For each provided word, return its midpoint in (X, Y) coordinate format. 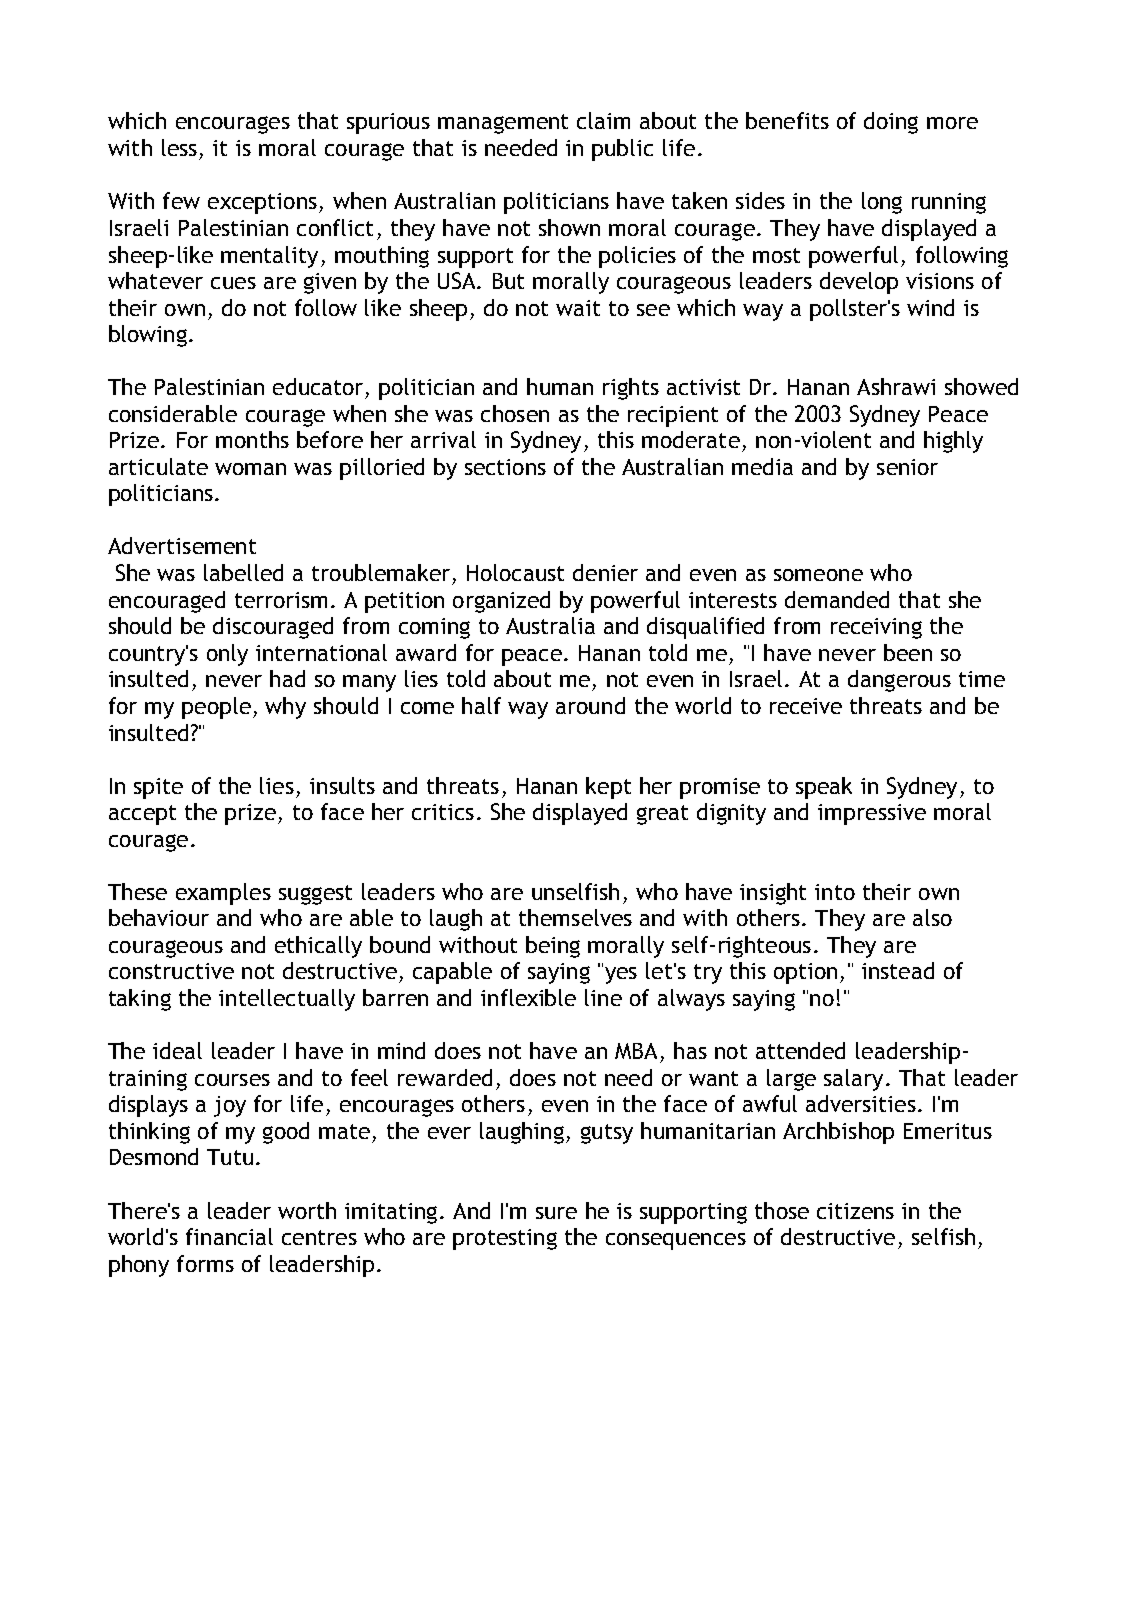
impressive (872, 814)
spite (158, 788)
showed (981, 386)
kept (608, 788)
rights (631, 389)
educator (318, 386)
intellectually (287, 1000)
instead (898, 970)
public (622, 150)
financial (229, 1236)
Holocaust (515, 572)
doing (891, 123)
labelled (243, 572)
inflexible (528, 997)
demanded (837, 599)
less (179, 147)
